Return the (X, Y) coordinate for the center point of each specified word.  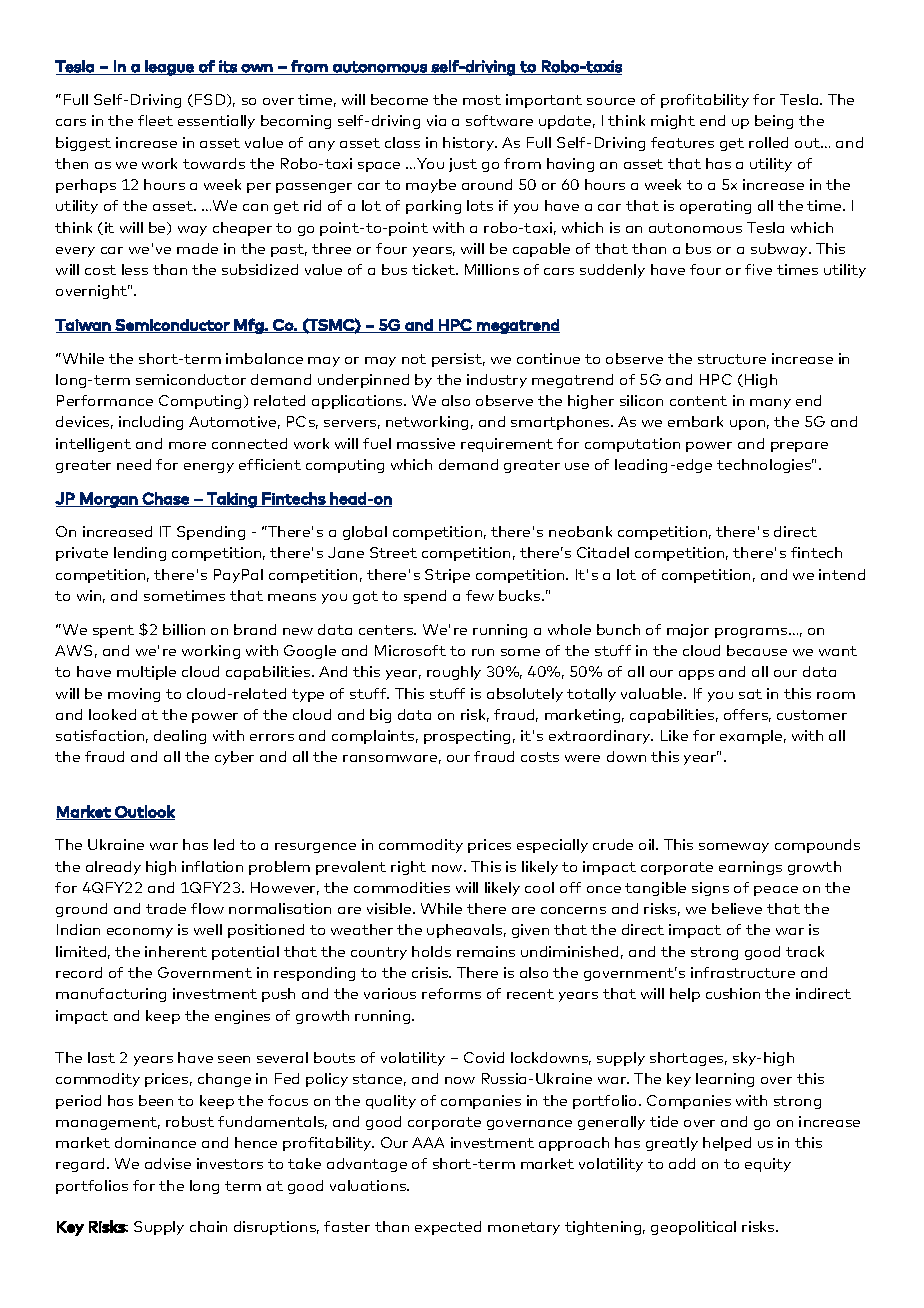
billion (184, 629)
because (757, 650)
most (482, 100)
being (774, 122)
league (169, 68)
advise (168, 1163)
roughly (454, 673)
